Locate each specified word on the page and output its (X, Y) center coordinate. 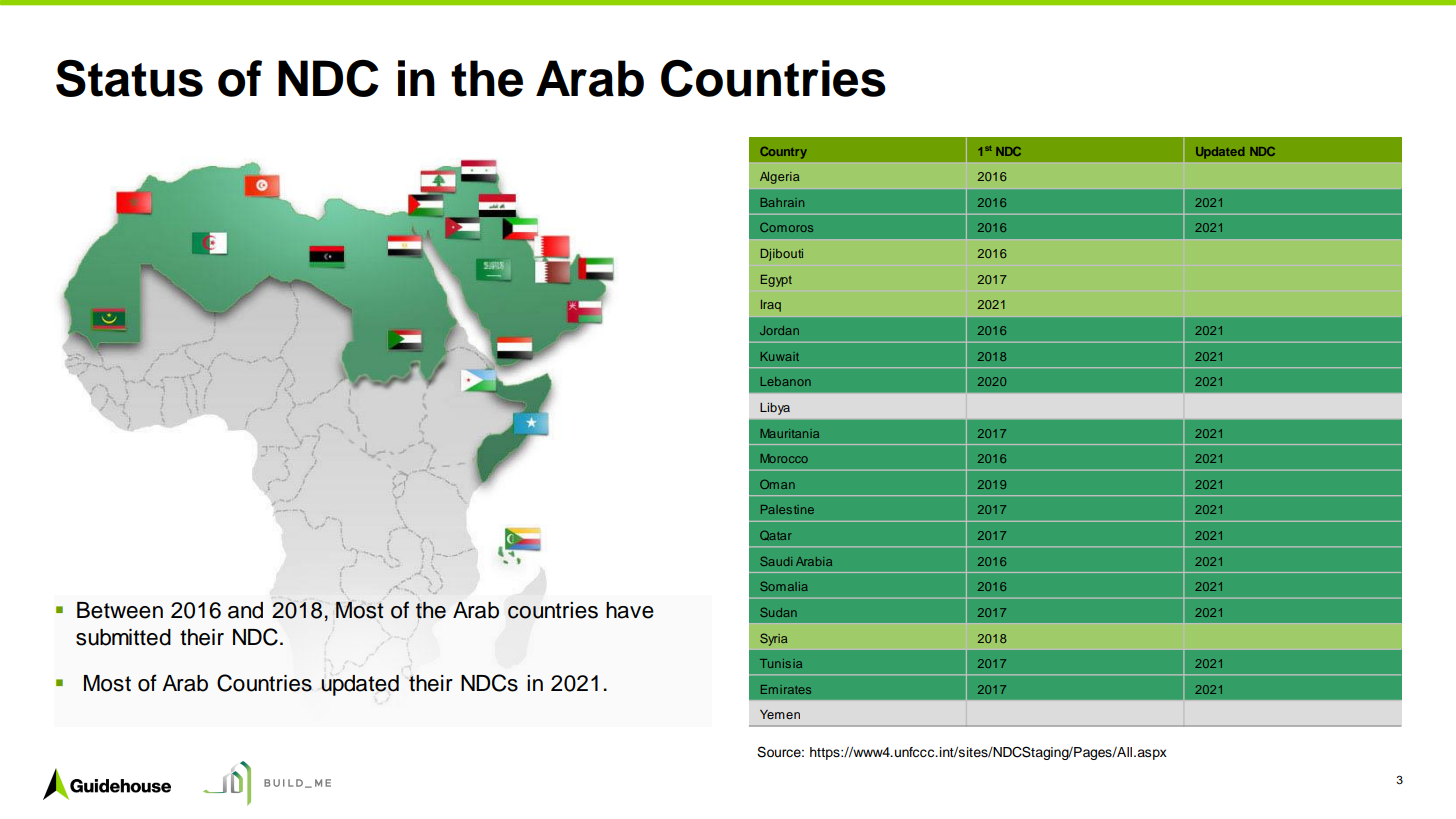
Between (120, 610)
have (630, 610)
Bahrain (782, 202)
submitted (123, 637)
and (245, 610)
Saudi (776, 561)
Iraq (771, 306)
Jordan (779, 330)
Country (783, 153)
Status (129, 78)
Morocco (784, 458)
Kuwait (780, 356)
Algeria (779, 178)
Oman (777, 484)
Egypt (776, 281)
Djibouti (782, 255)
